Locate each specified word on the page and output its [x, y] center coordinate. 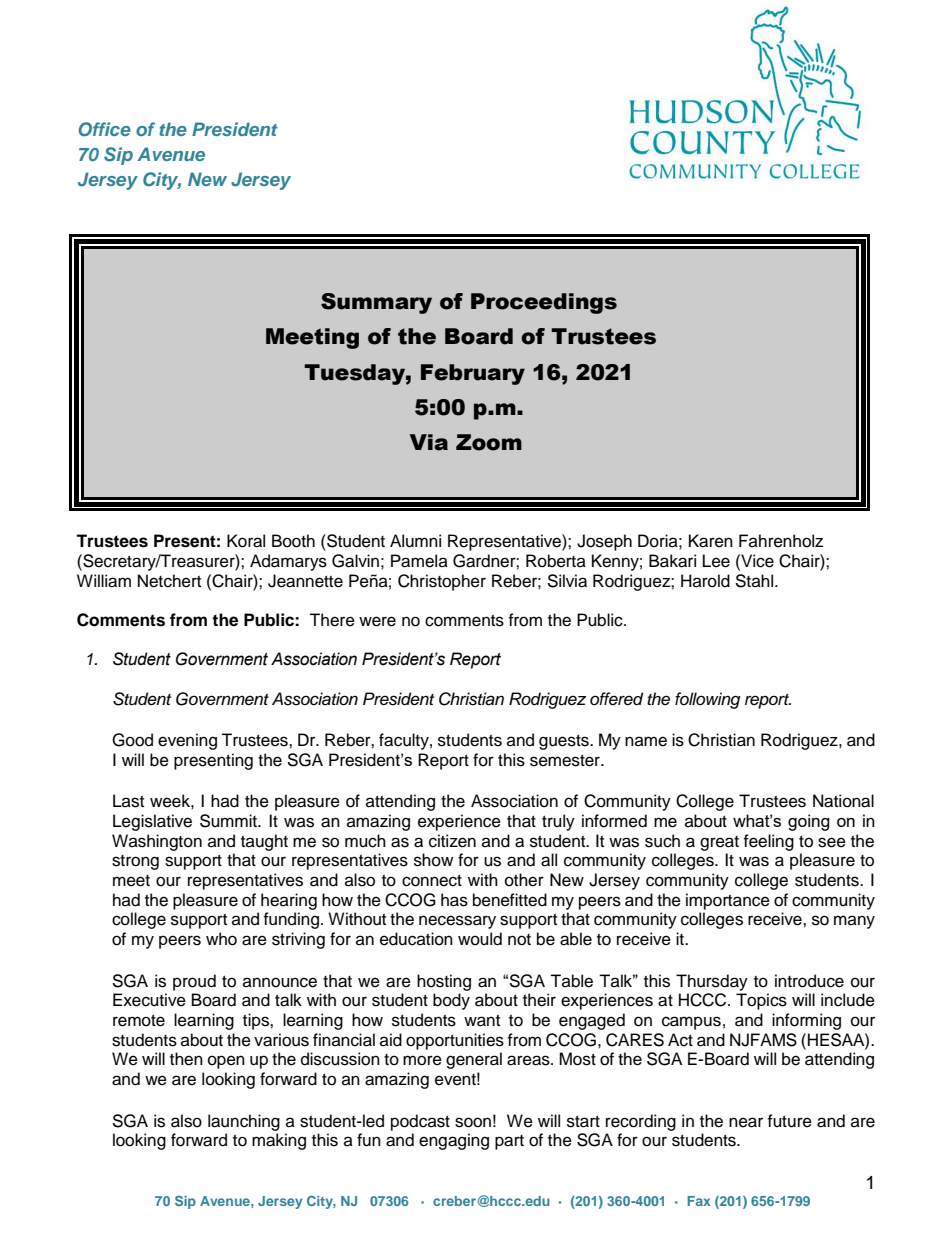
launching [244, 1122]
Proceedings [544, 303]
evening [187, 741]
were [377, 621]
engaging [454, 1141]
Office [104, 129]
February [473, 374]
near [746, 1122]
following [707, 700]
